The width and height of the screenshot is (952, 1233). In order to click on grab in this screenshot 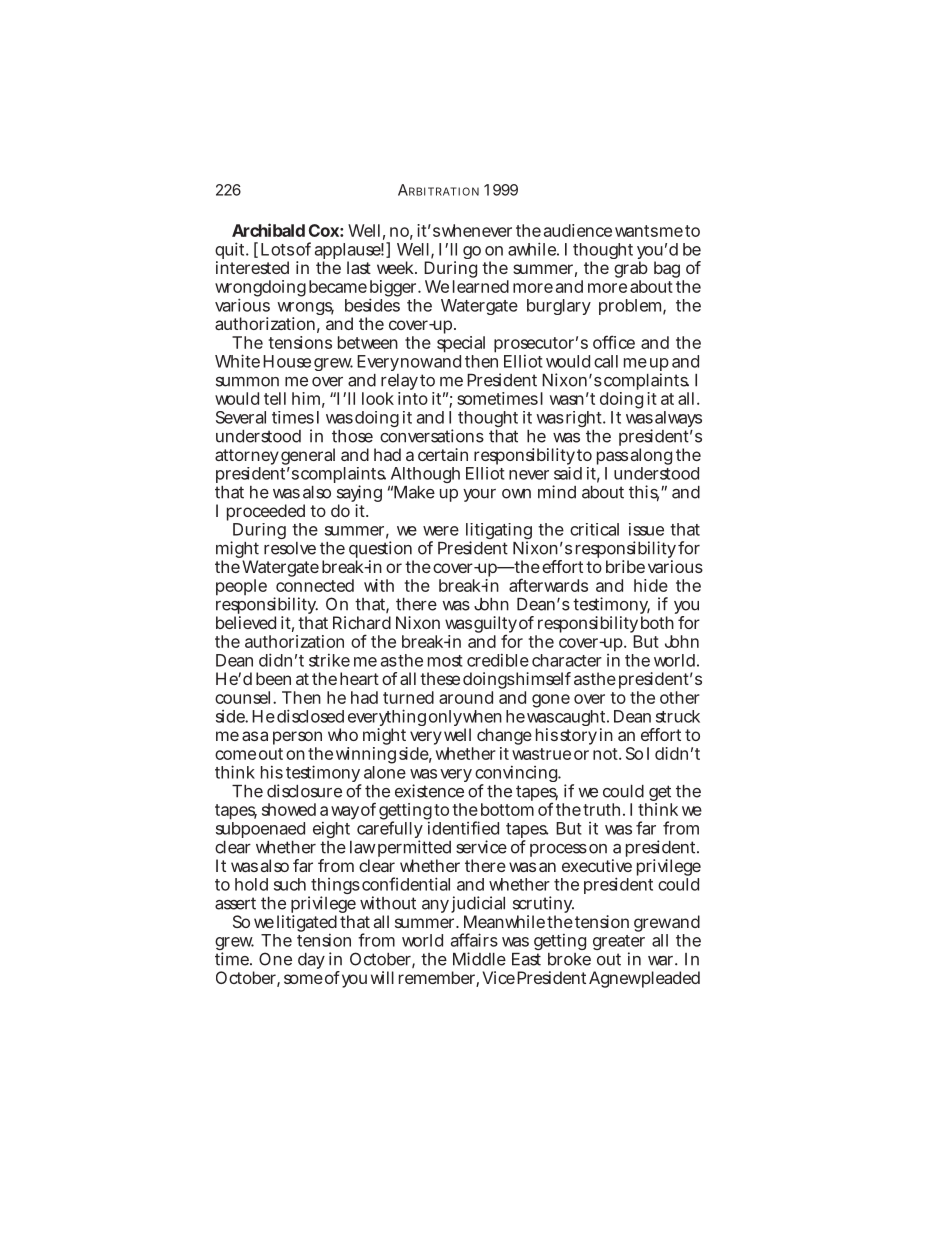, I will do `click(631, 271)`.
